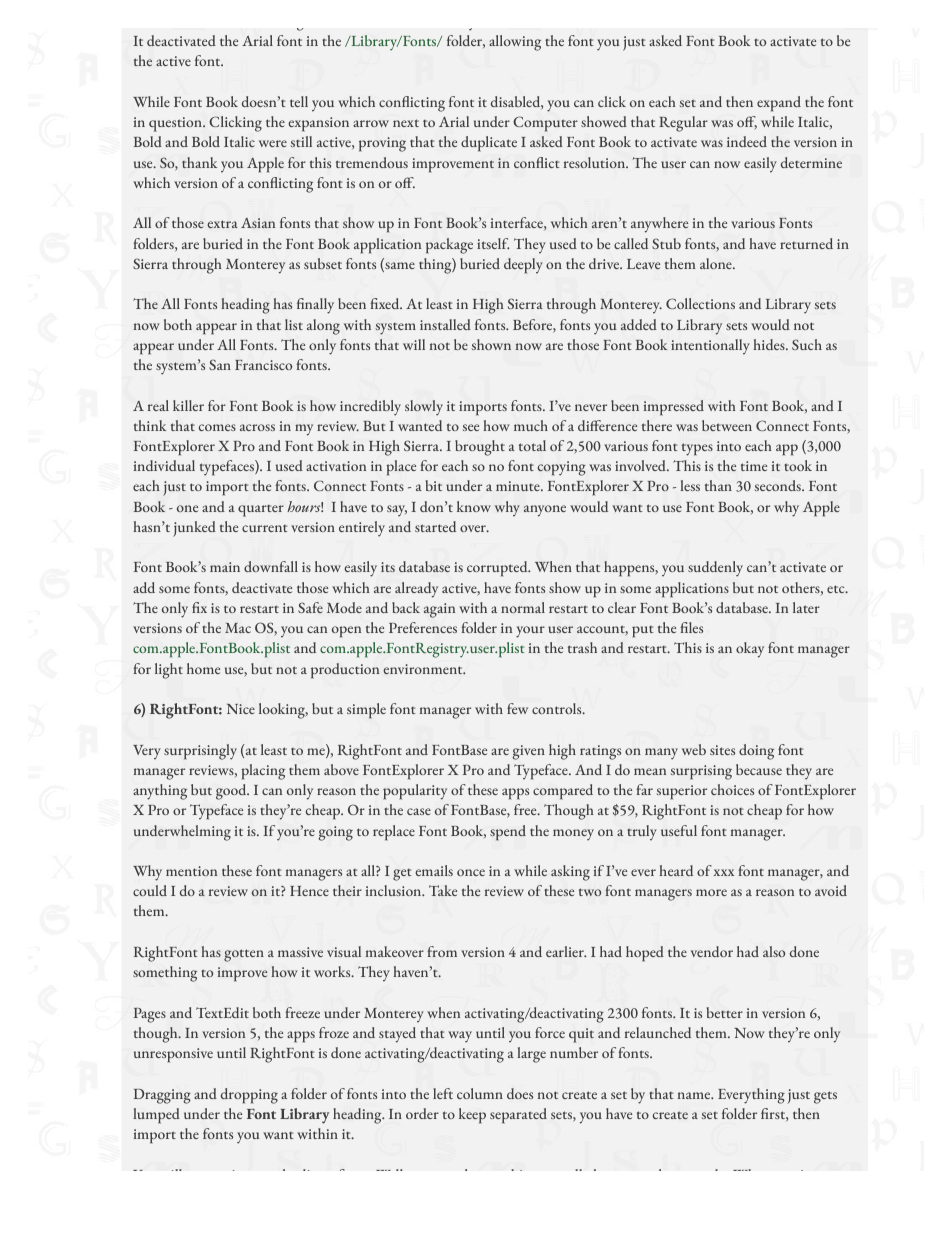 The image size is (952, 1233). Describe the element at coordinates (249, 1096) in the screenshot. I see `dropping` at that location.
